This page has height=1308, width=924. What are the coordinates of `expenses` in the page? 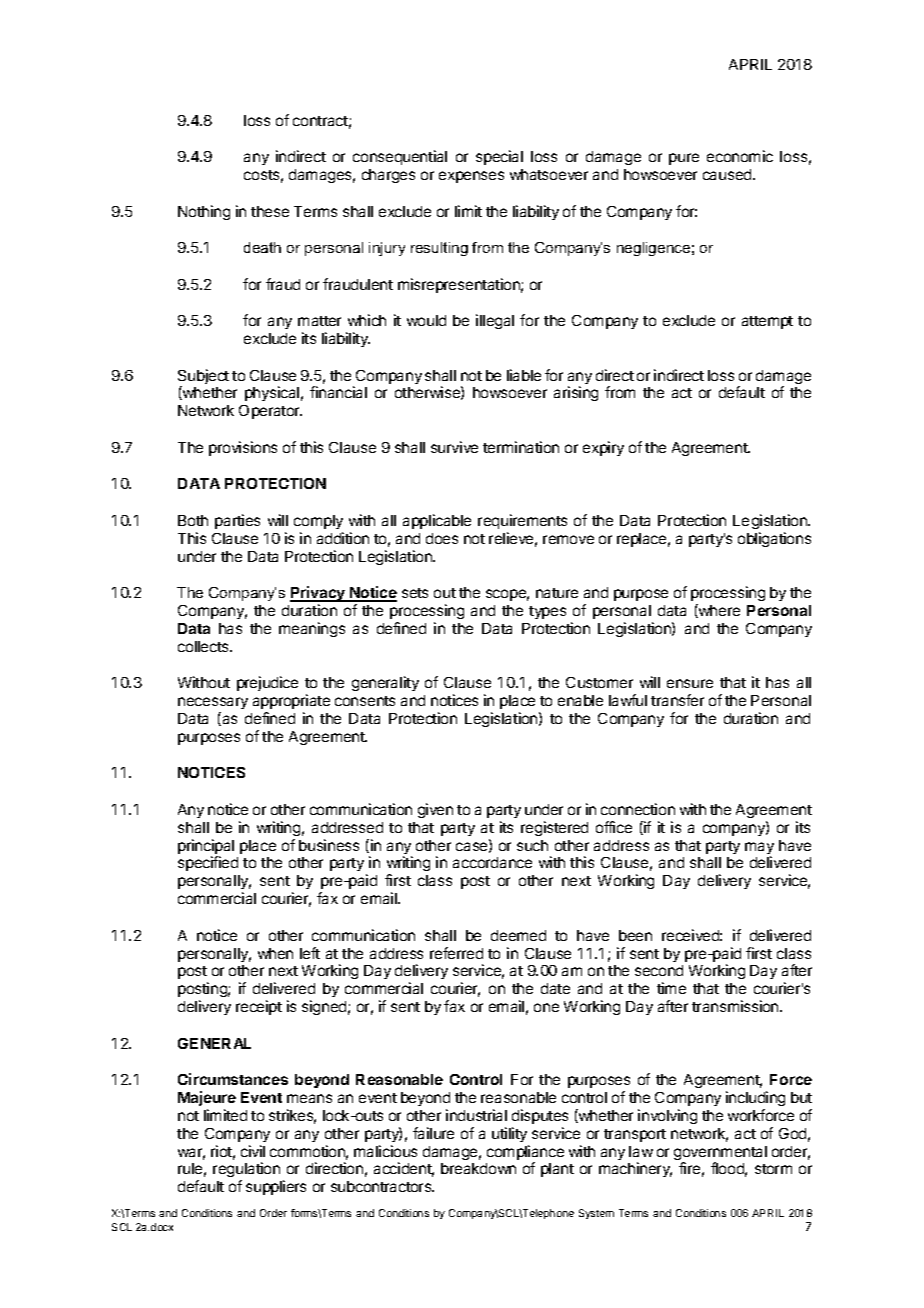 It's located at (471, 177).
